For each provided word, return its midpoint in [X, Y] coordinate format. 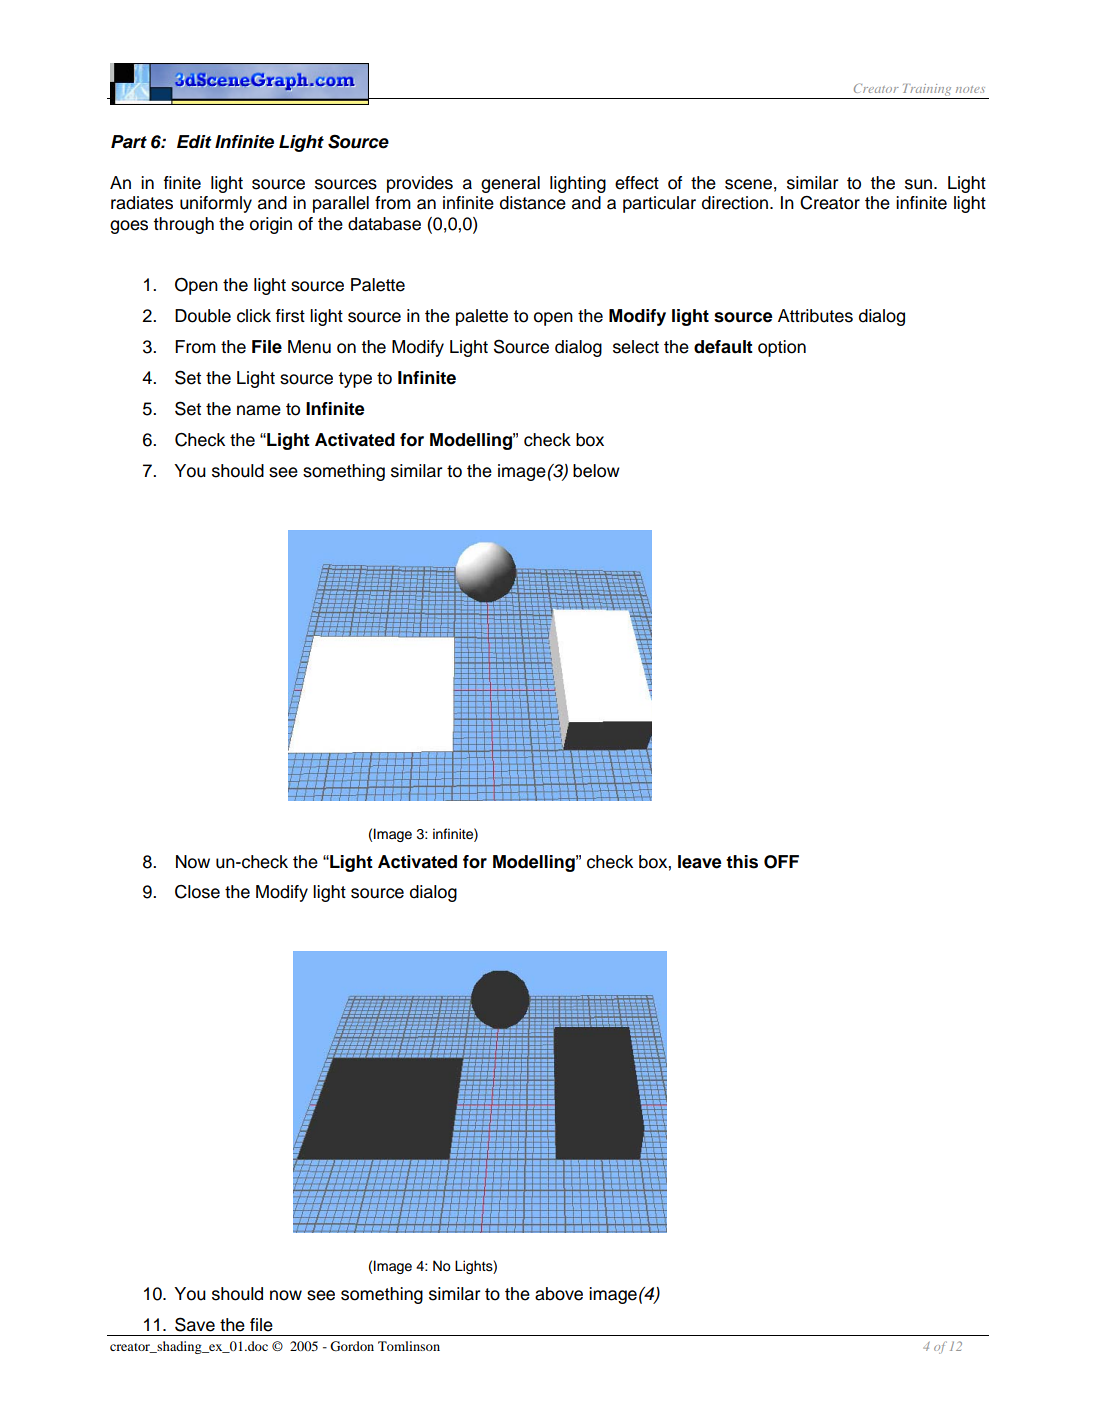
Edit [194, 142]
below [596, 471]
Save [195, 1324]
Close [197, 892]
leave [700, 862]
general [510, 184]
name [259, 410]
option [782, 348]
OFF [781, 862]
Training [927, 90]
